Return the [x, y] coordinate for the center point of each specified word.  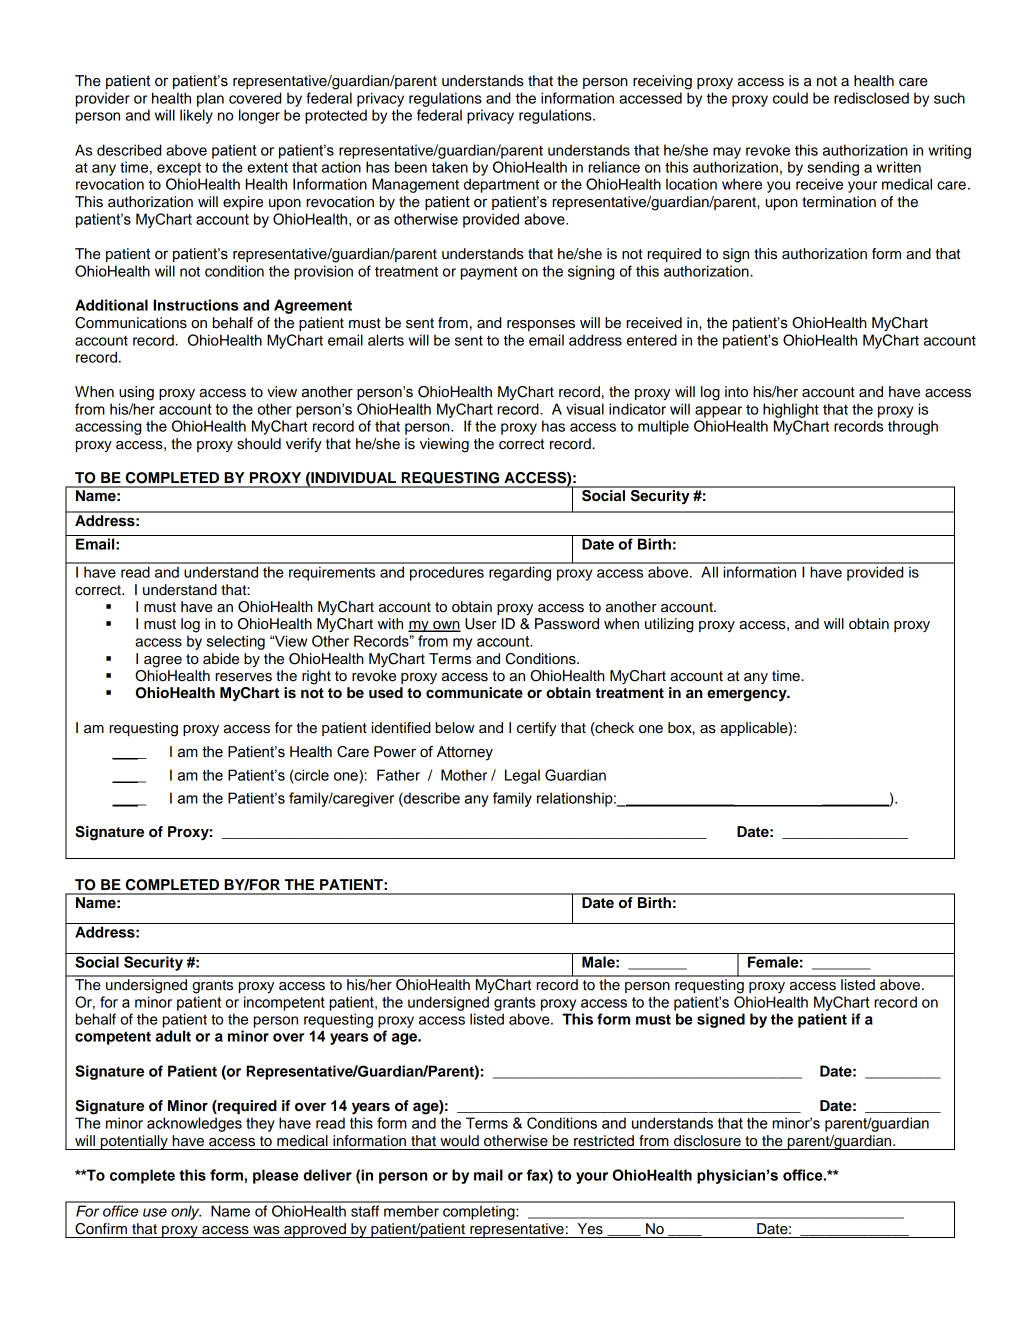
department [501, 185]
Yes [590, 1229]
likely [196, 116]
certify [536, 729]
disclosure [707, 1141]
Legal [522, 776]
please [276, 1176]
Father [398, 775]
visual [585, 409]
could [790, 98]
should [259, 444]
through [913, 427]
